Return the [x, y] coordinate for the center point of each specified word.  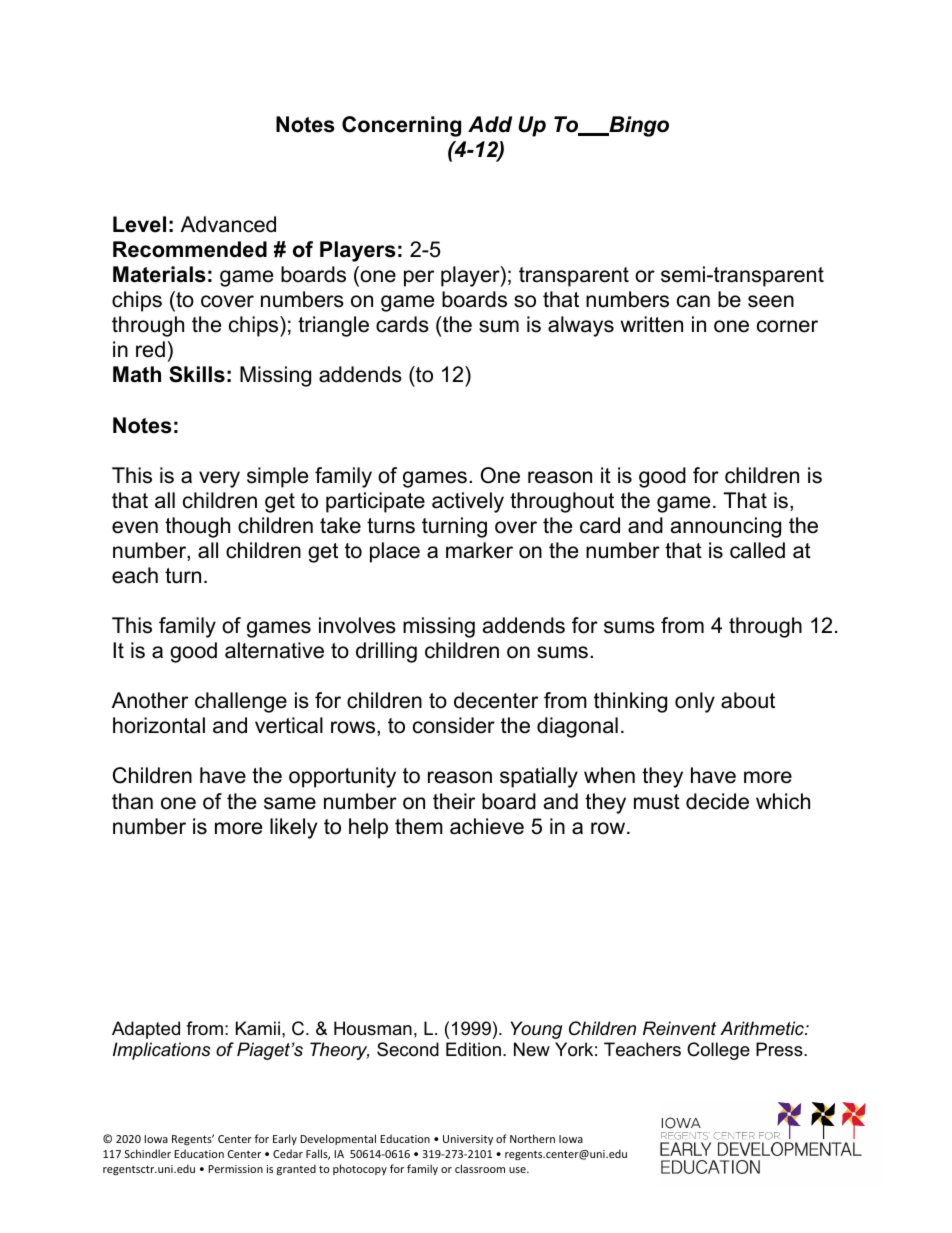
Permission [235, 1169]
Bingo [638, 126]
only [695, 702]
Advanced [228, 224]
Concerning [401, 126]
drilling [386, 652]
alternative [274, 650]
